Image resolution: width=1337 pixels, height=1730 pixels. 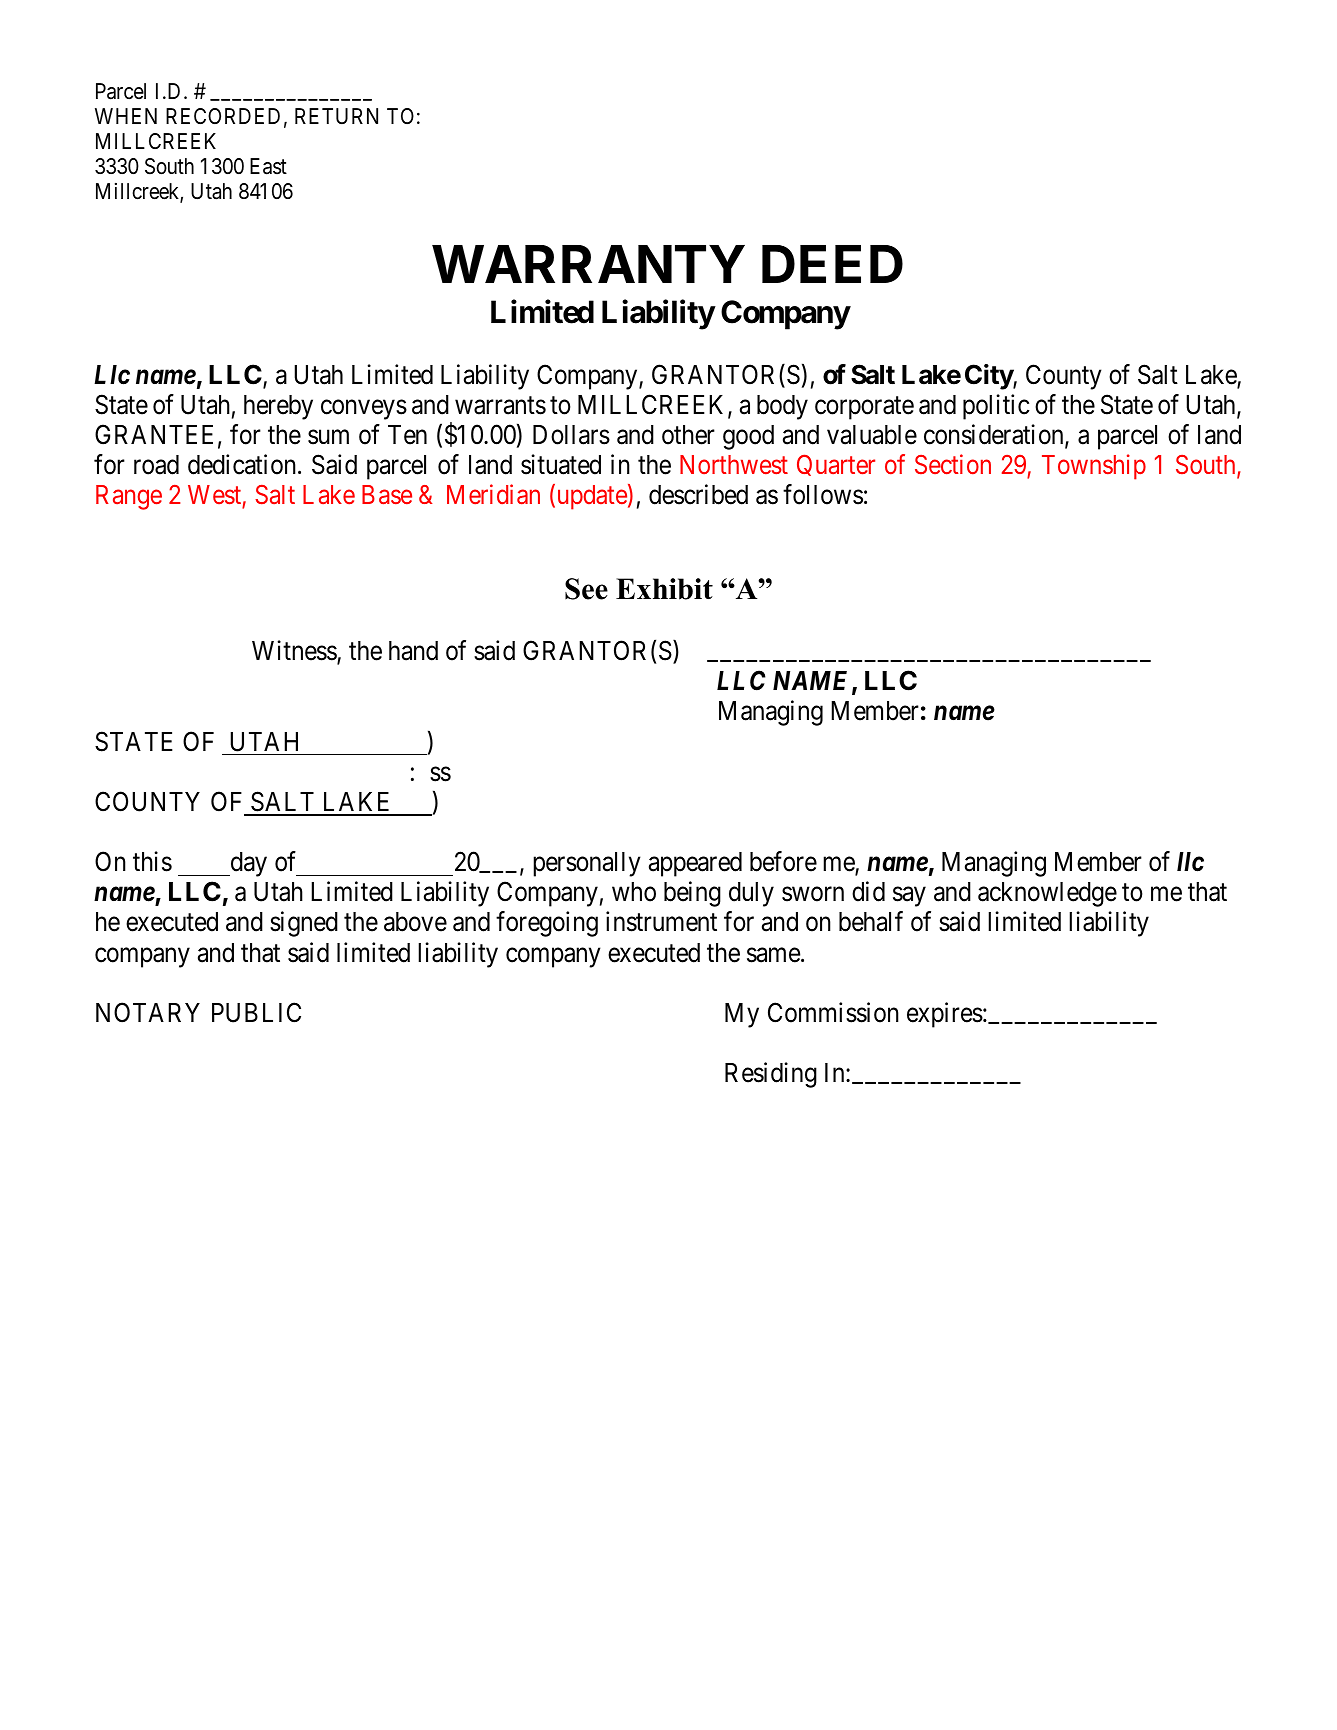 What do you see at coordinates (832, 264) in the image?
I see `DEED` at bounding box center [832, 264].
